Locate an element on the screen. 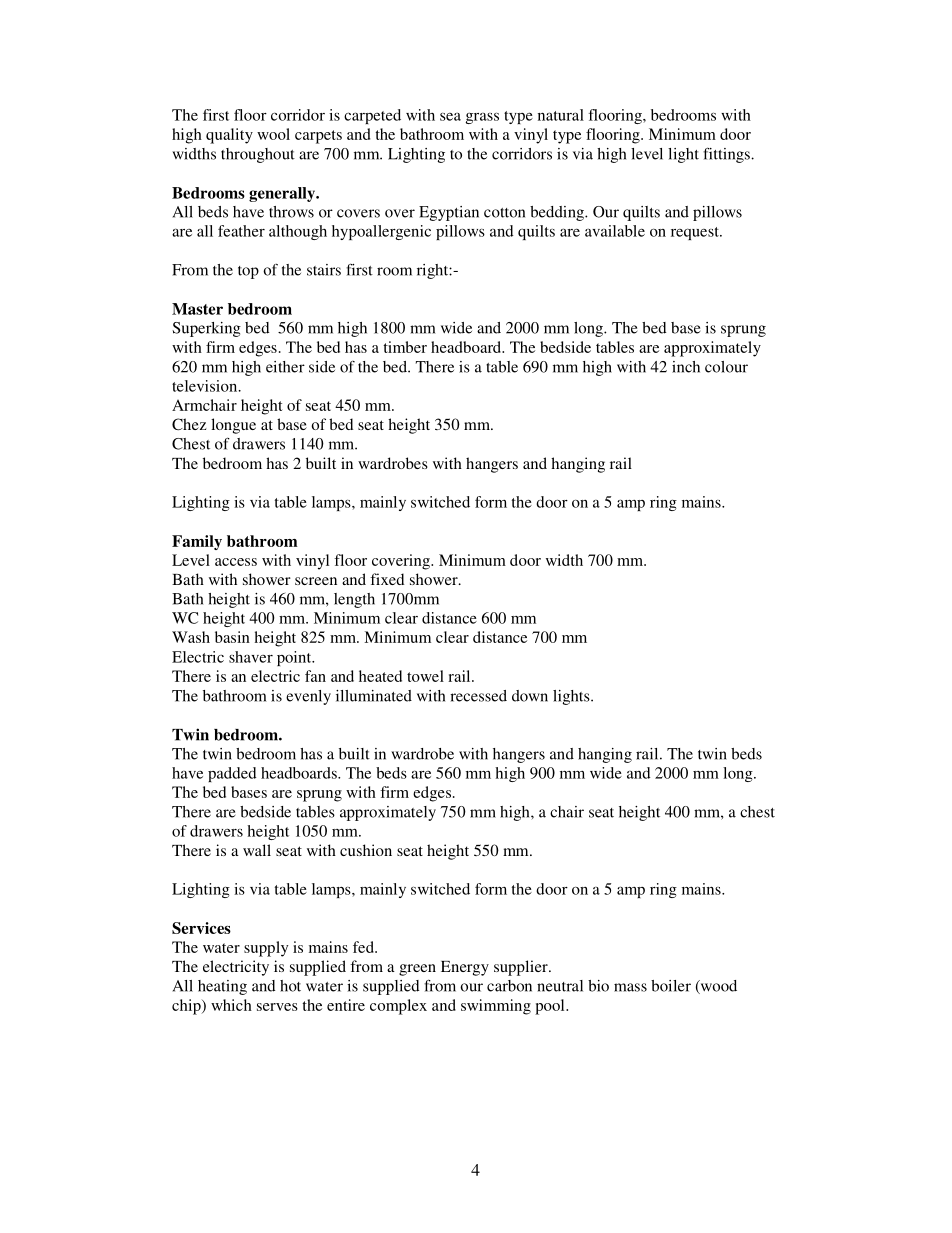 This screenshot has width=952, height=1233. heating is located at coordinates (222, 987).
